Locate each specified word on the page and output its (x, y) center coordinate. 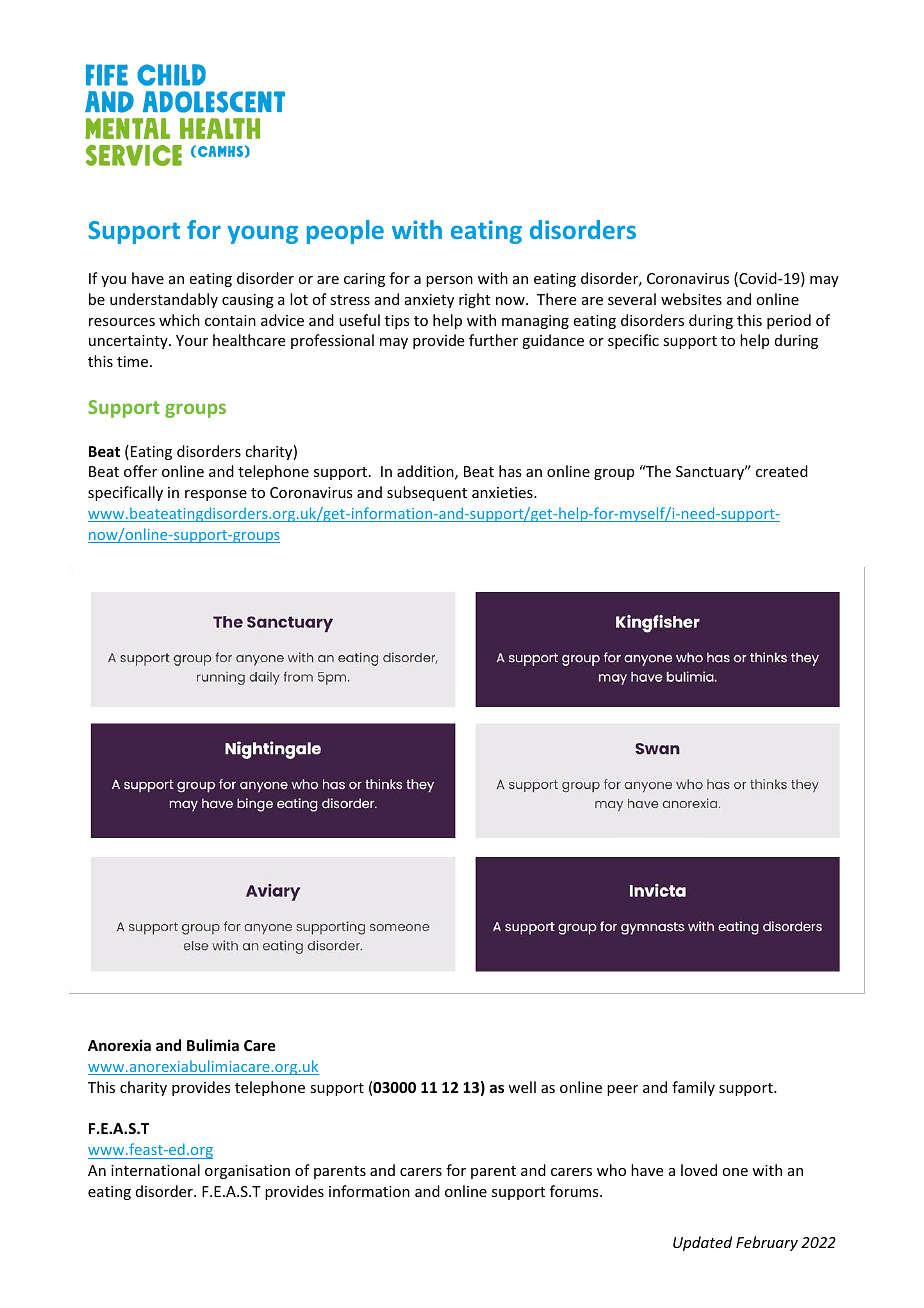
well (522, 1087)
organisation (247, 1172)
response (216, 495)
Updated (702, 1243)
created (782, 471)
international (155, 1170)
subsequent (427, 493)
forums (575, 1191)
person (449, 281)
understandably (164, 300)
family (693, 1088)
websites (691, 299)
